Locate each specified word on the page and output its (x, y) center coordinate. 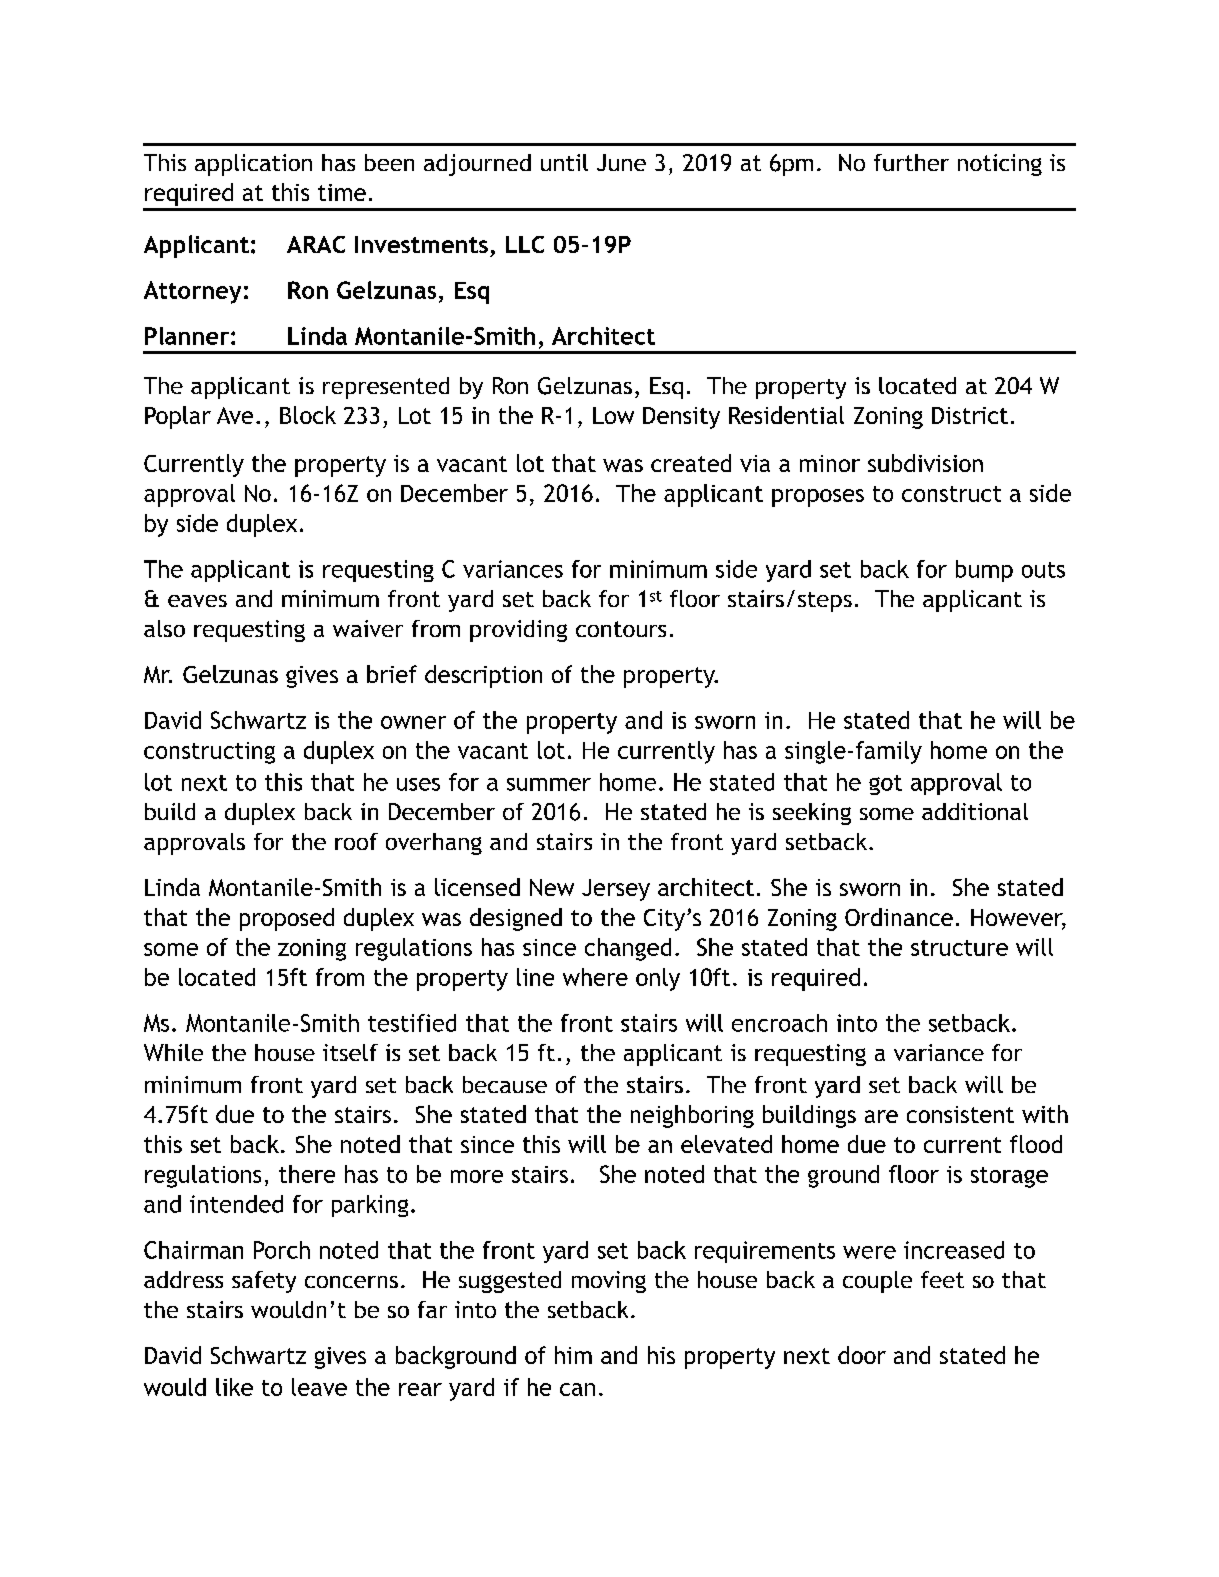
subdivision (925, 463)
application (253, 165)
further (911, 162)
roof (356, 841)
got (885, 785)
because (505, 1084)
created (691, 463)
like (234, 1387)
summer (549, 784)
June (621, 162)
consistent (960, 1114)
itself (350, 1052)
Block (308, 415)
